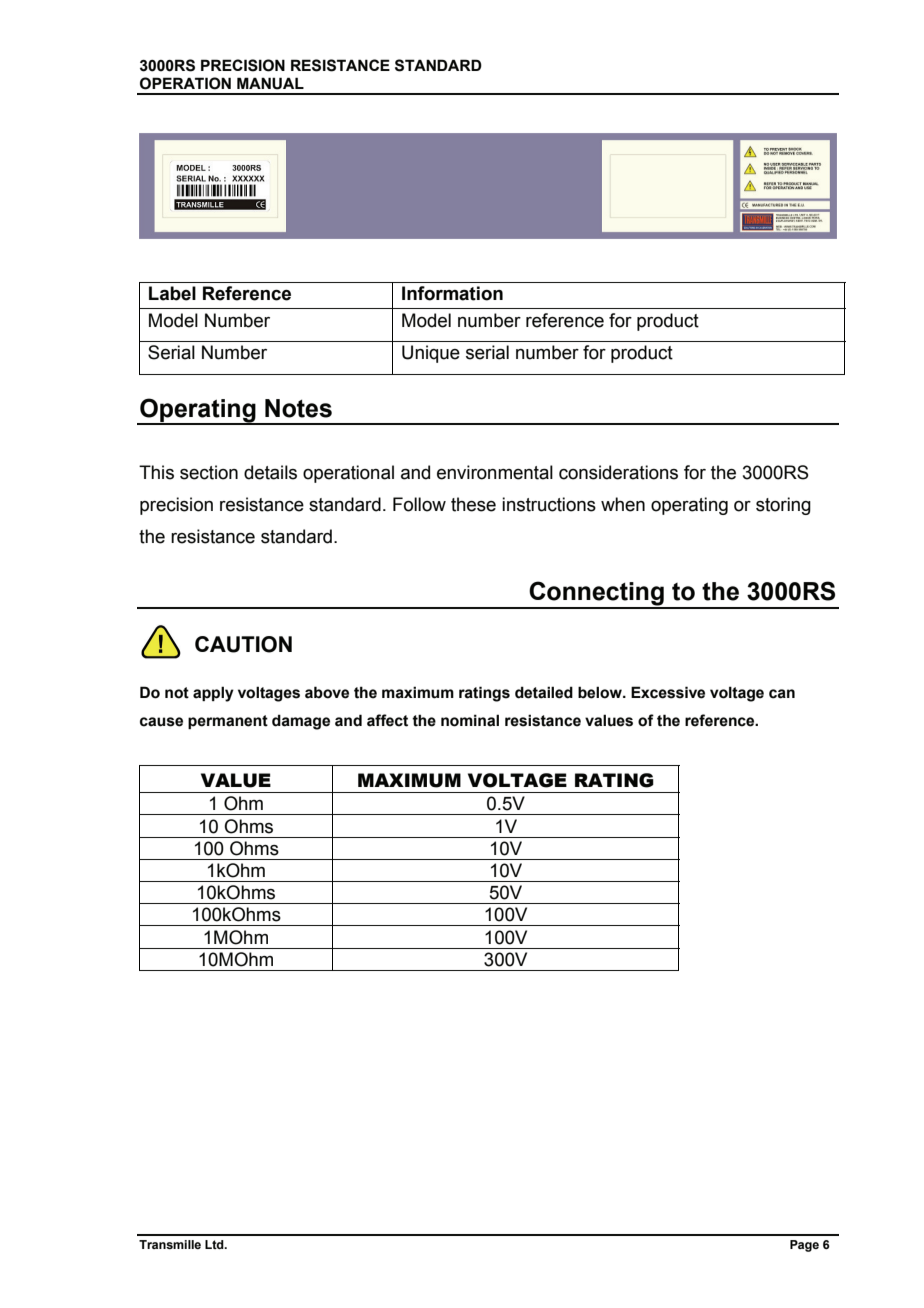  I want to click on Unique, so click(431, 354).
